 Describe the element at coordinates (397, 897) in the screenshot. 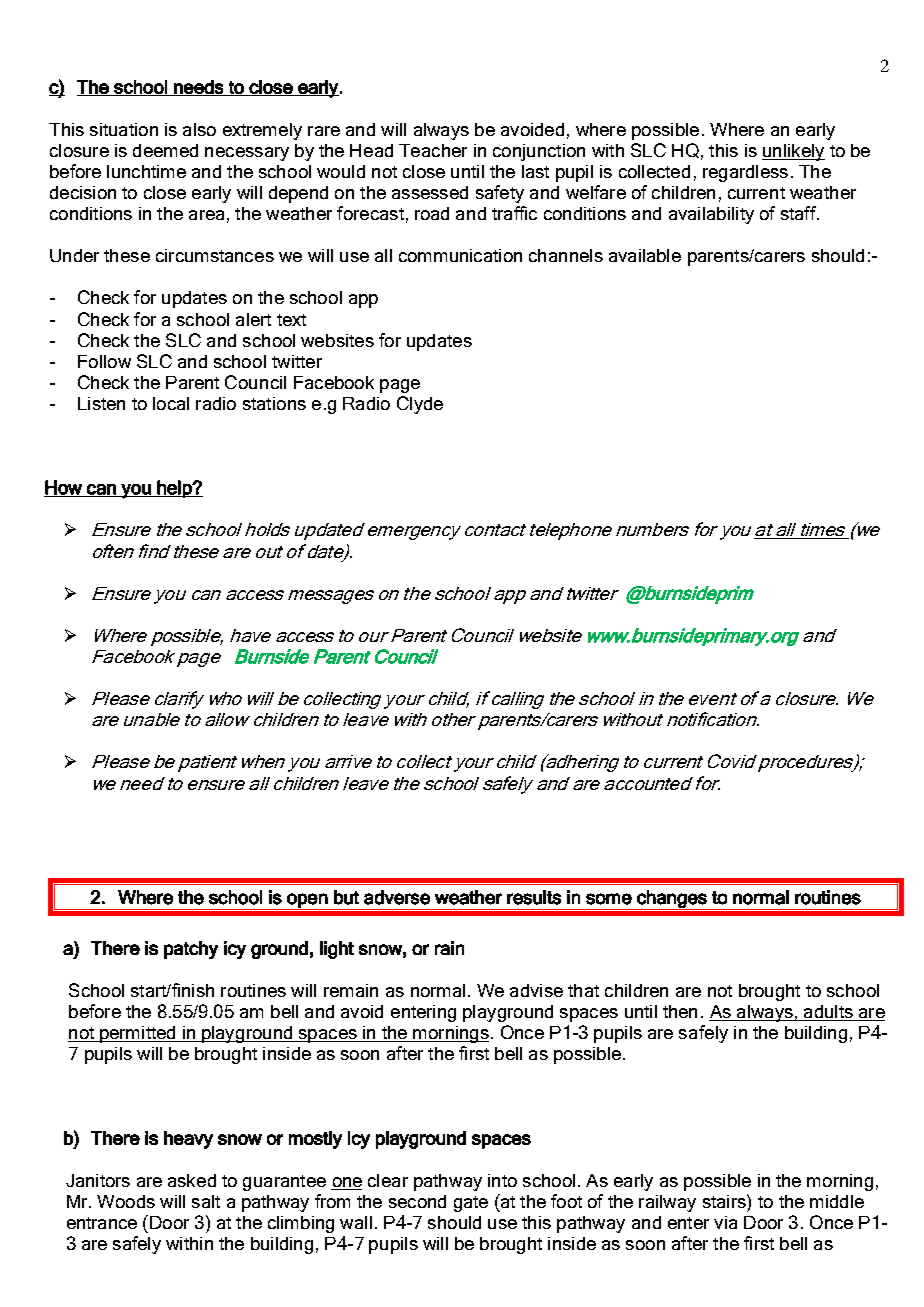

I see `adverse` at that location.
